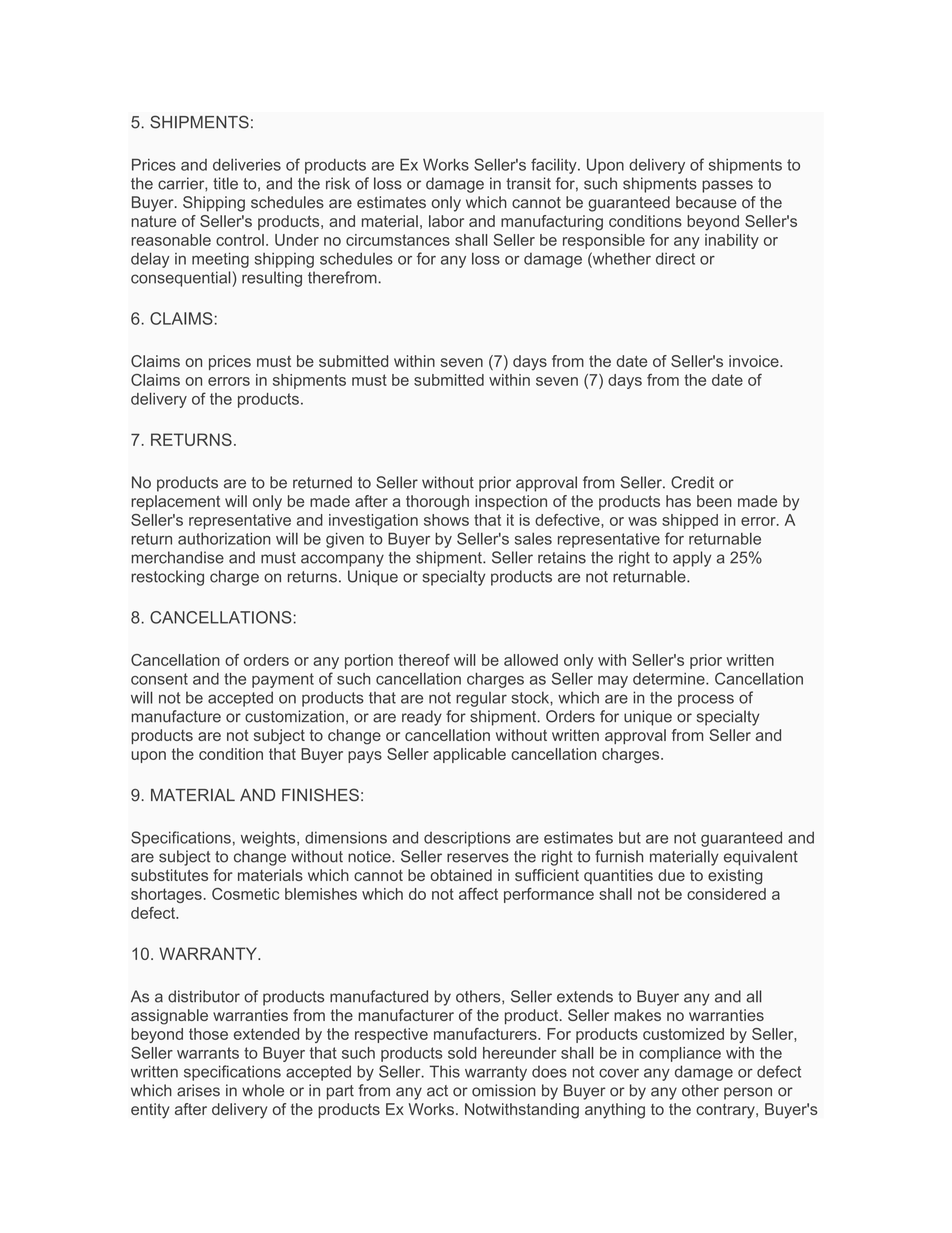  I want to click on determine, so click(670, 679).
